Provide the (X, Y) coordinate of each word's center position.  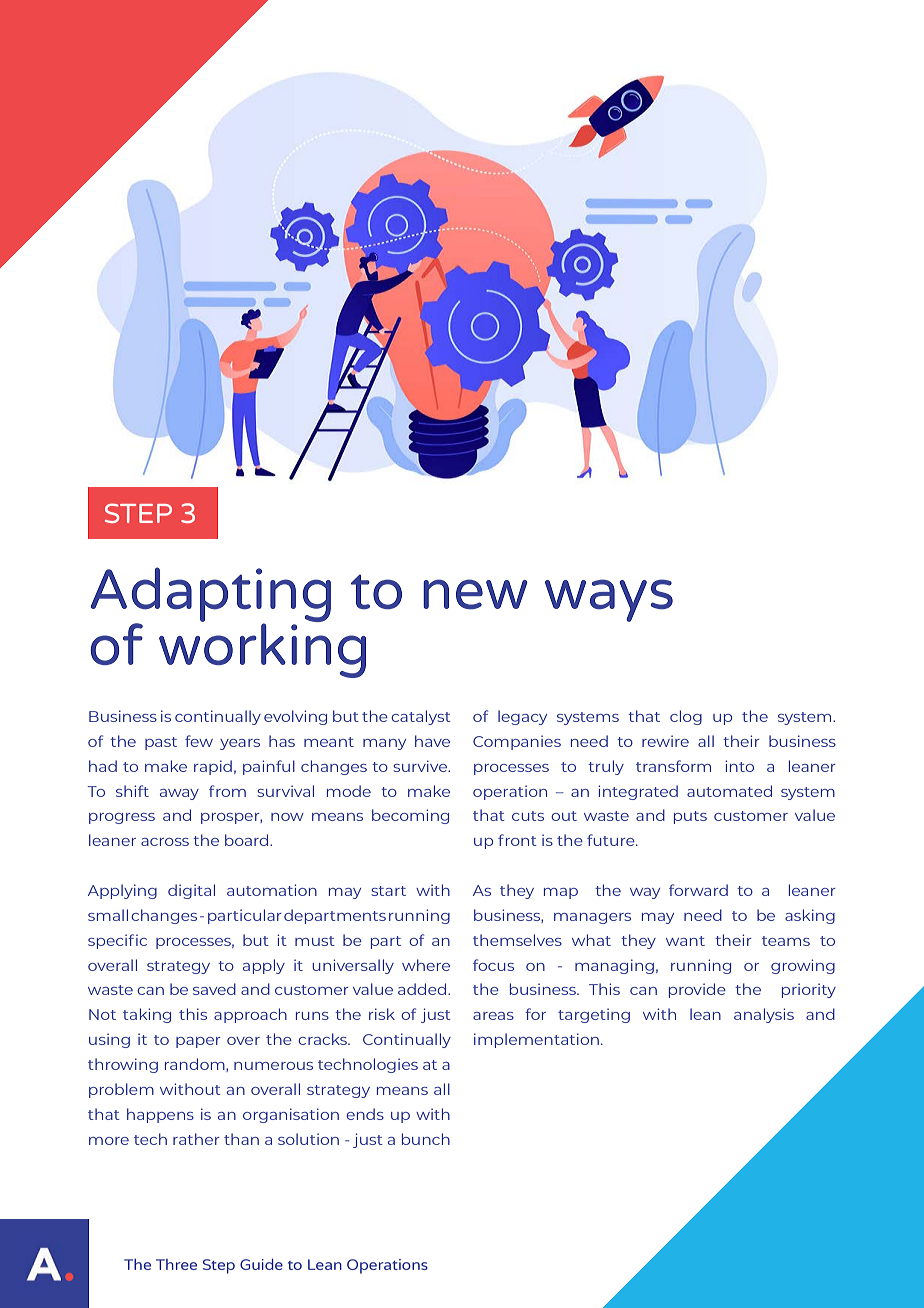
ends (365, 1114)
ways (609, 600)
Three (176, 1264)
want (685, 941)
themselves (517, 940)
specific (117, 941)
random (196, 1065)
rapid (213, 767)
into (739, 766)
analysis (764, 1015)
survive (421, 766)
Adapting (211, 596)
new (475, 594)
